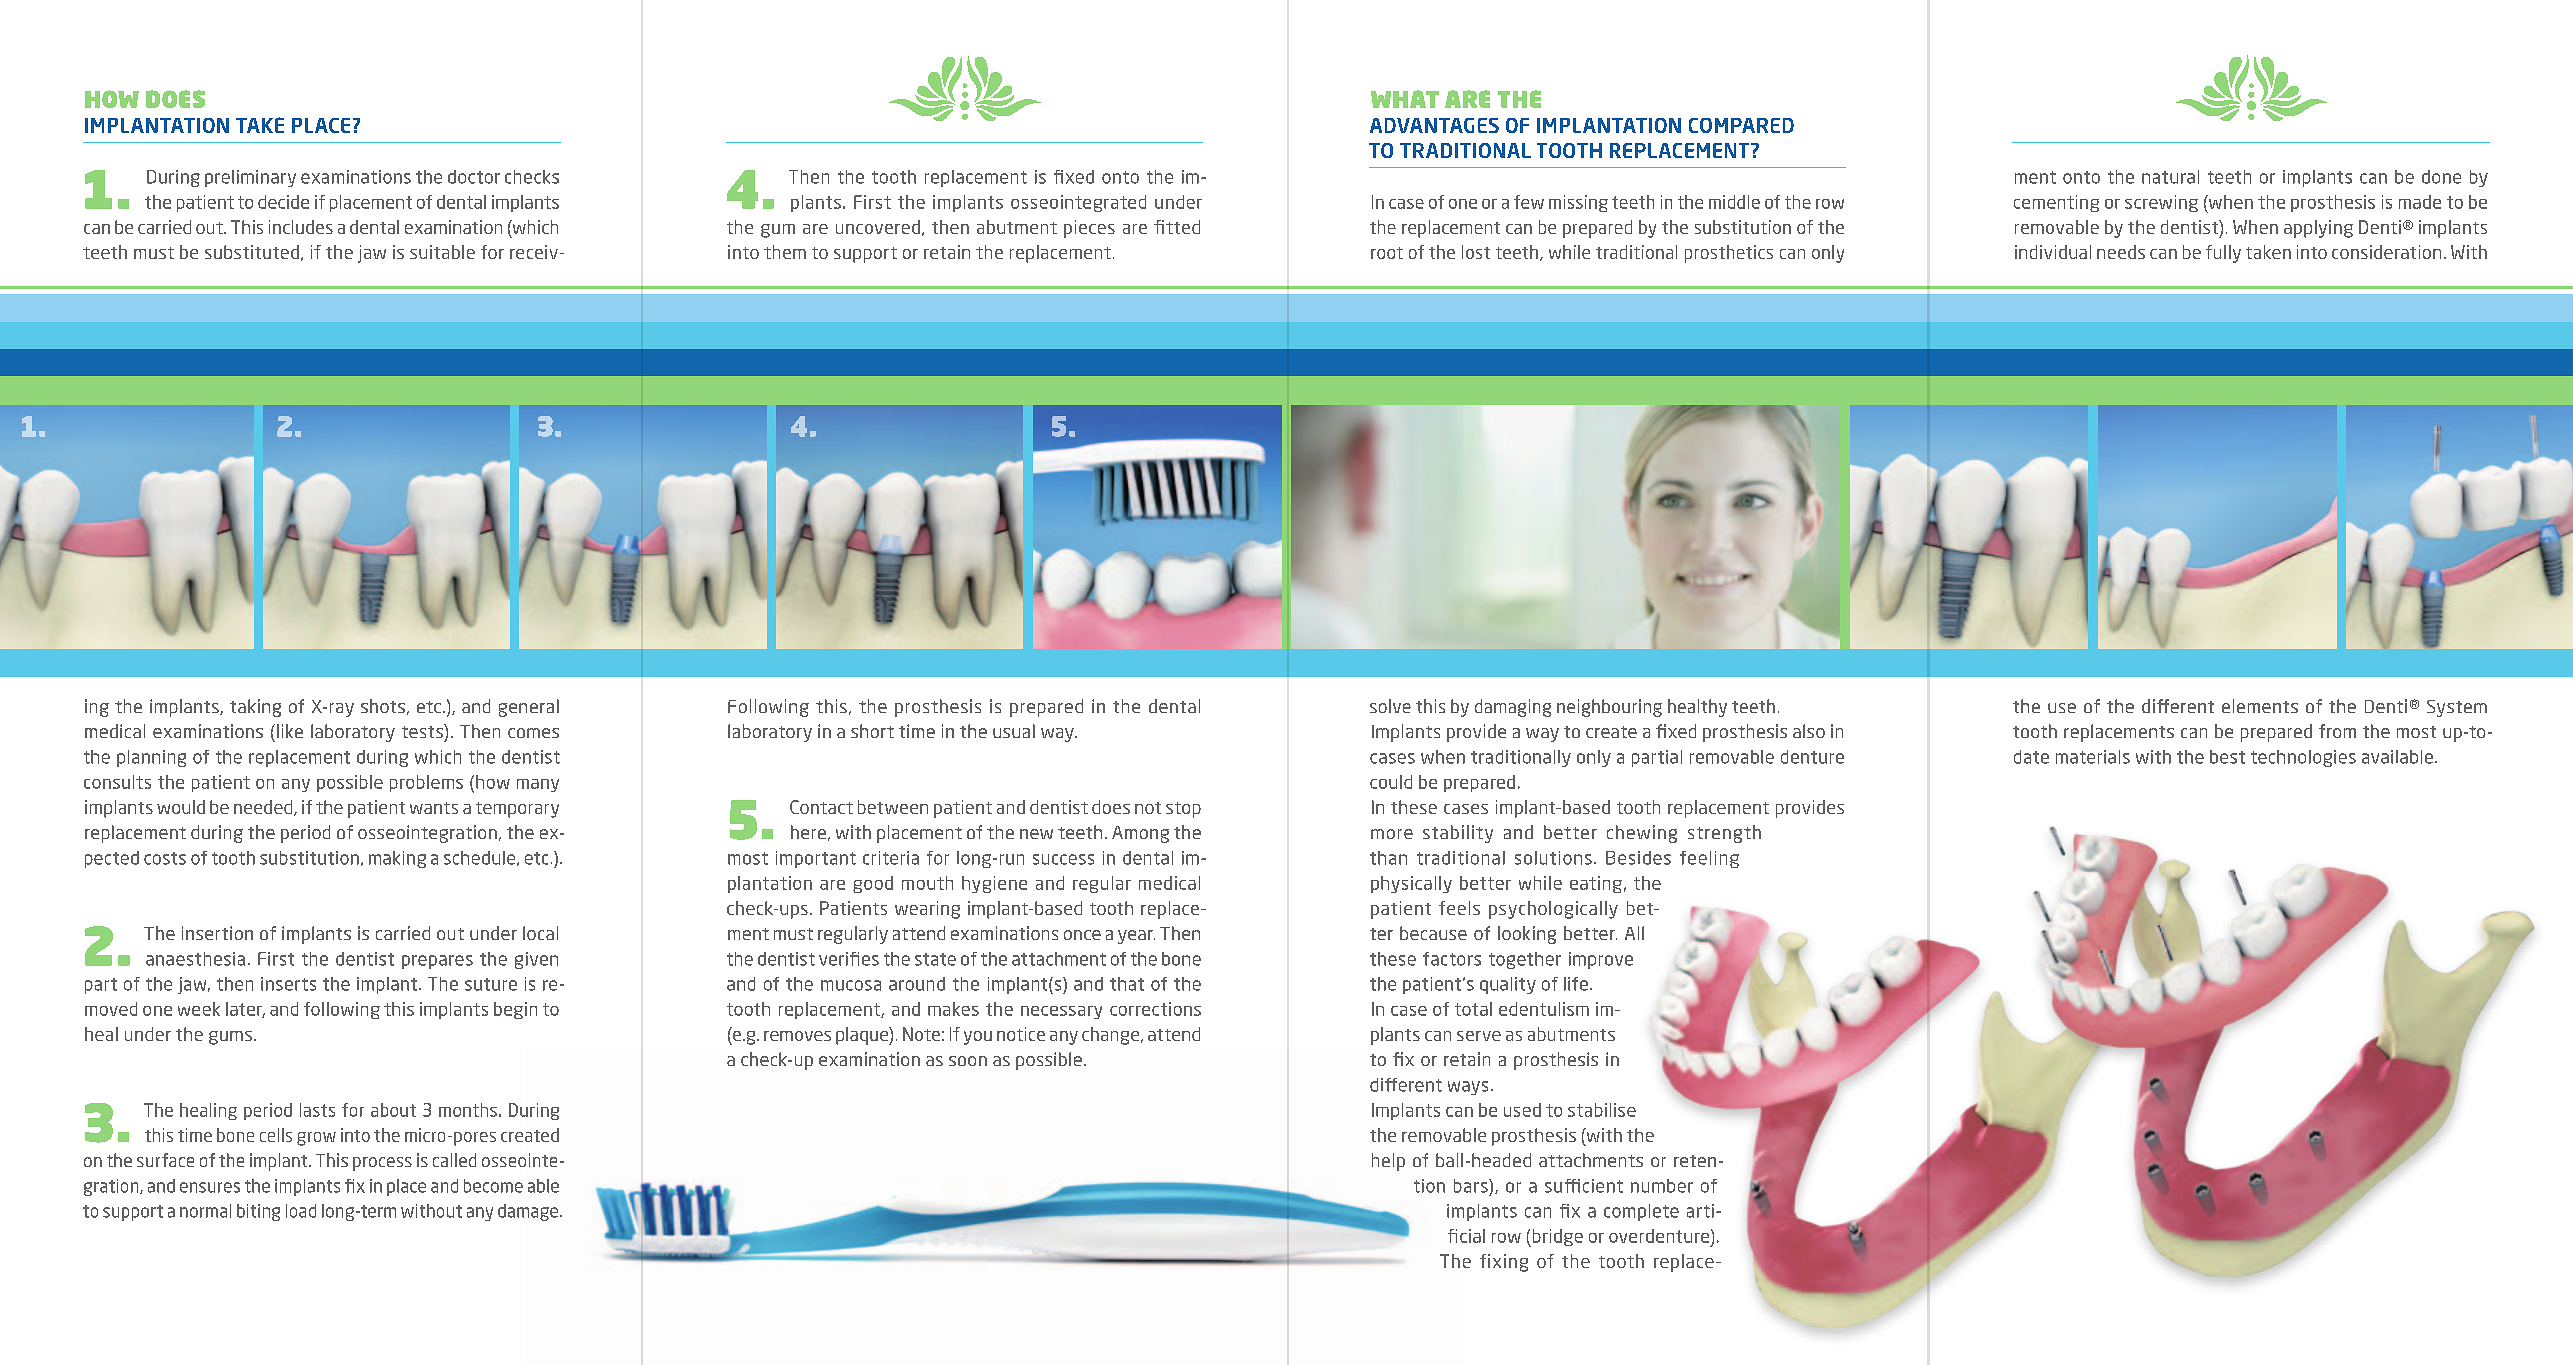 This screenshot has height=1365, width=2573. What do you see at coordinates (1452, 959) in the screenshot?
I see `factors` at bounding box center [1452, 959].
